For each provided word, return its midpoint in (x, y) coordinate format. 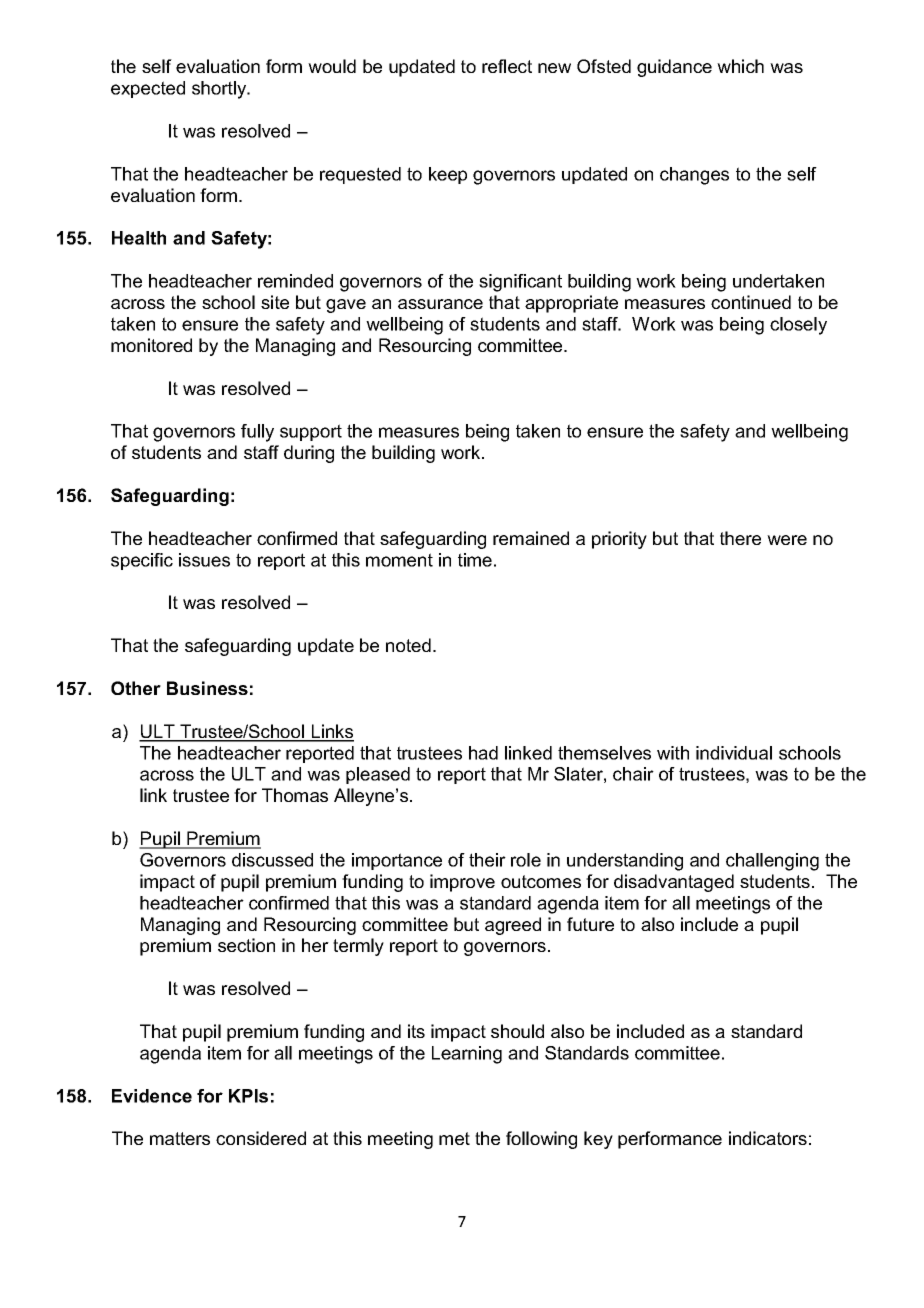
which (740, 66)
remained (531, 538)
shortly (220, 90)
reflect (507, 66)
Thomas (295, 795)
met (454, 1138)
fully (257, 433)
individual (734, 753)
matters (180, 1138)
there (740, 538)
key (598, 1140)
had (483, 753)
